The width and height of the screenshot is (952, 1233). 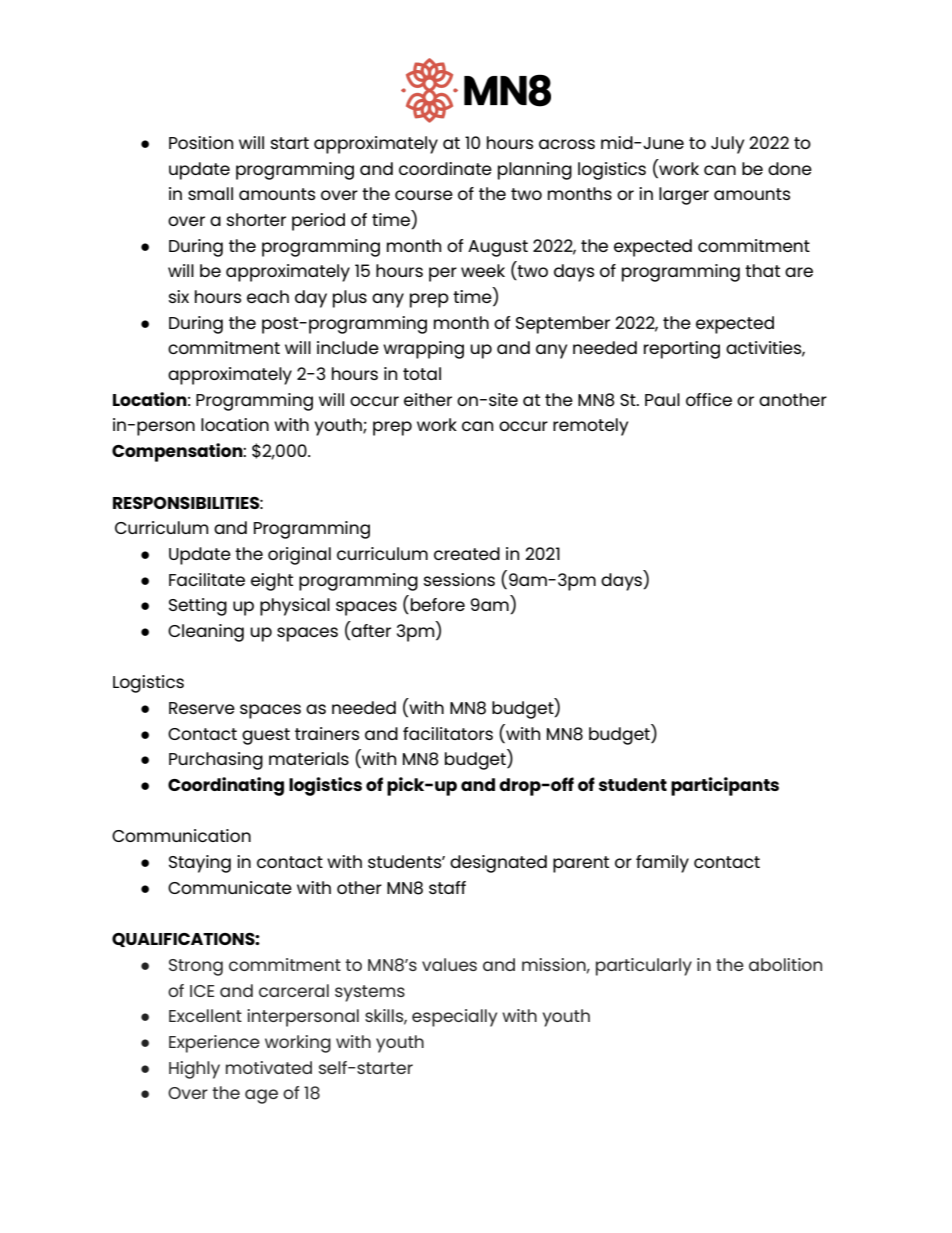 I want to click on either, so click(x=428, y=399).
